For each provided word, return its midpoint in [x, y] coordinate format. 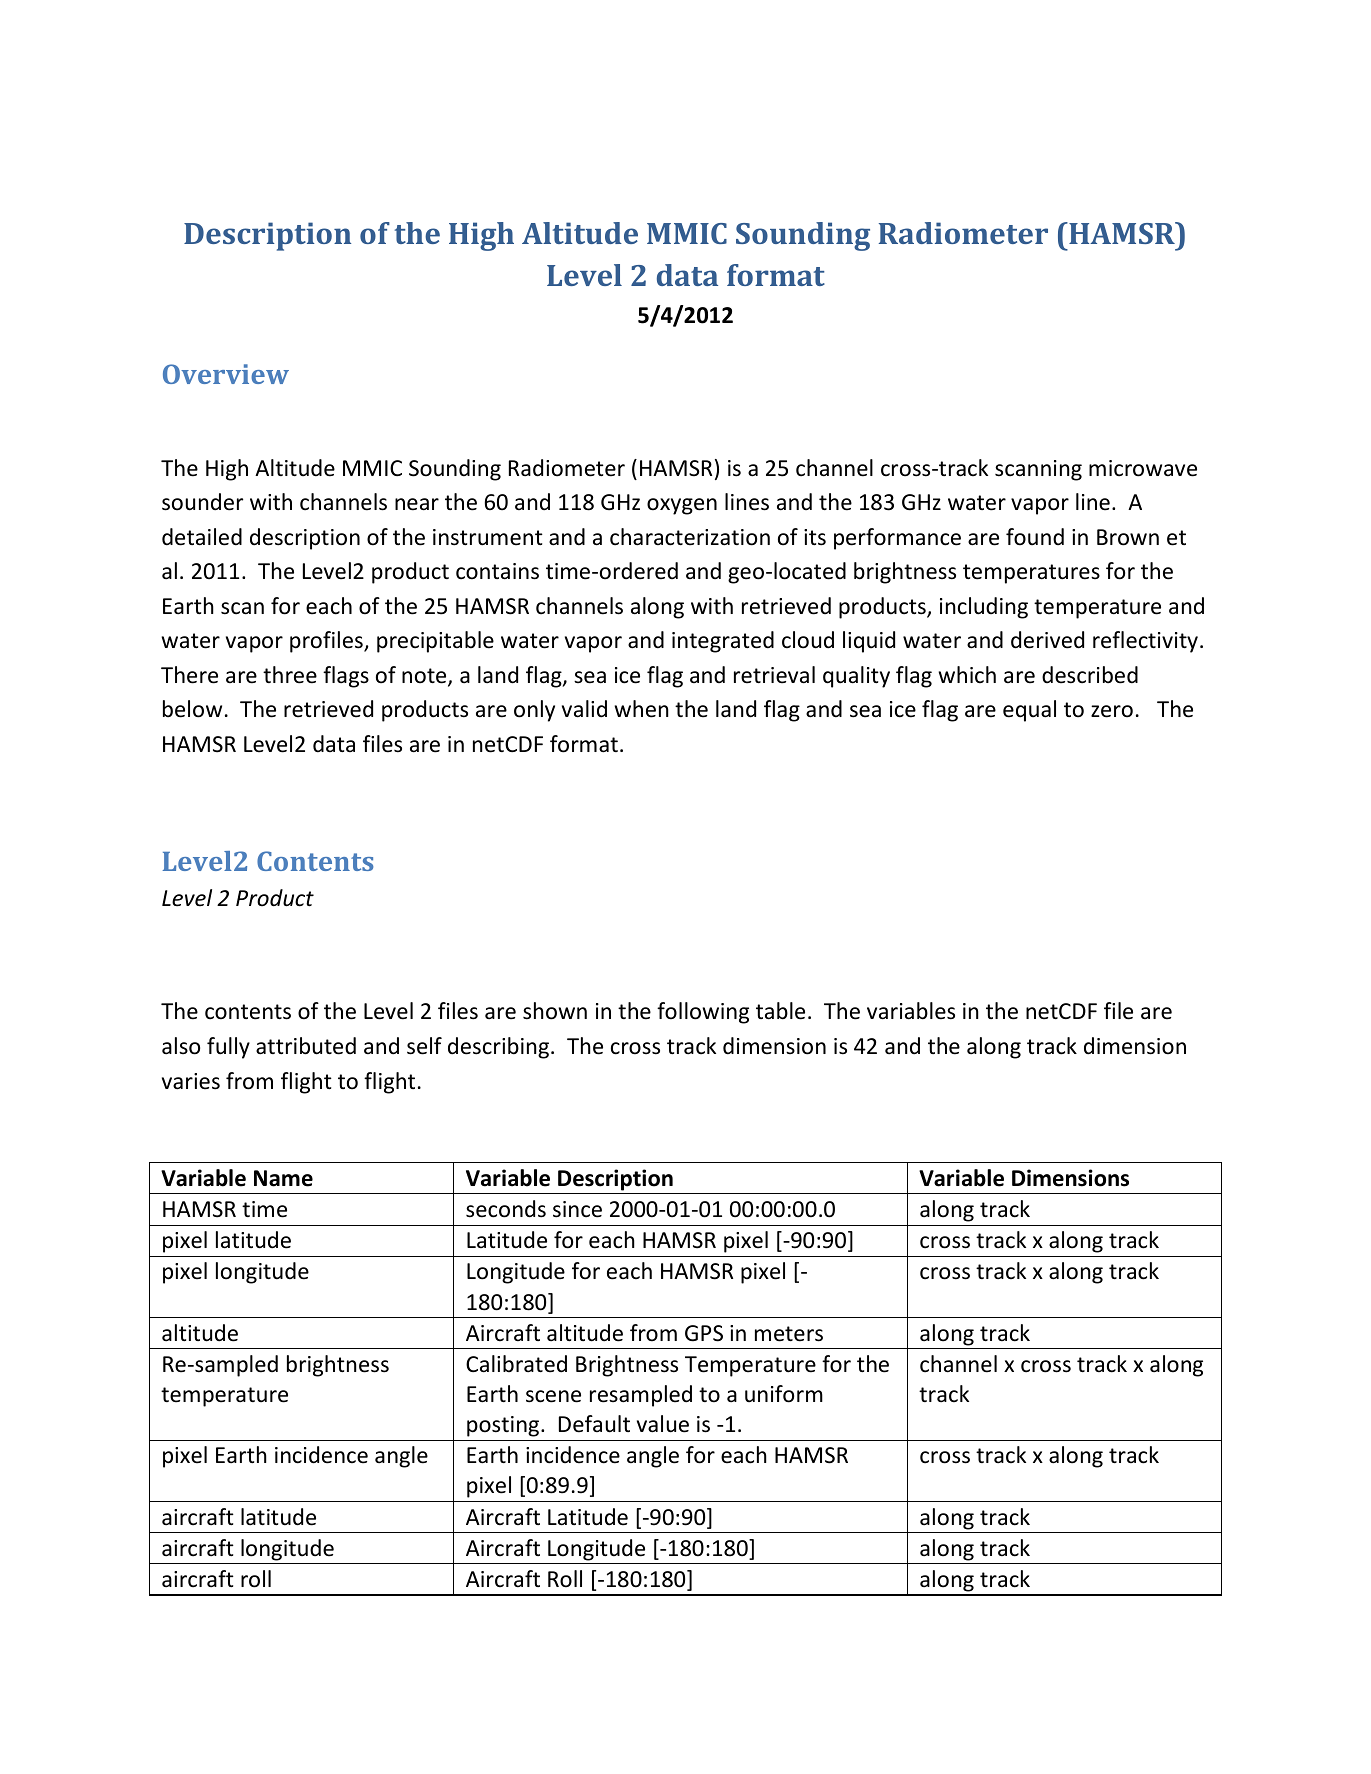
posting [504, 1426]
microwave [1143, 468]
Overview [226, 374]
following [703, 1013]
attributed [306, 1046]
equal [1029, 711]
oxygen [682, 506]
